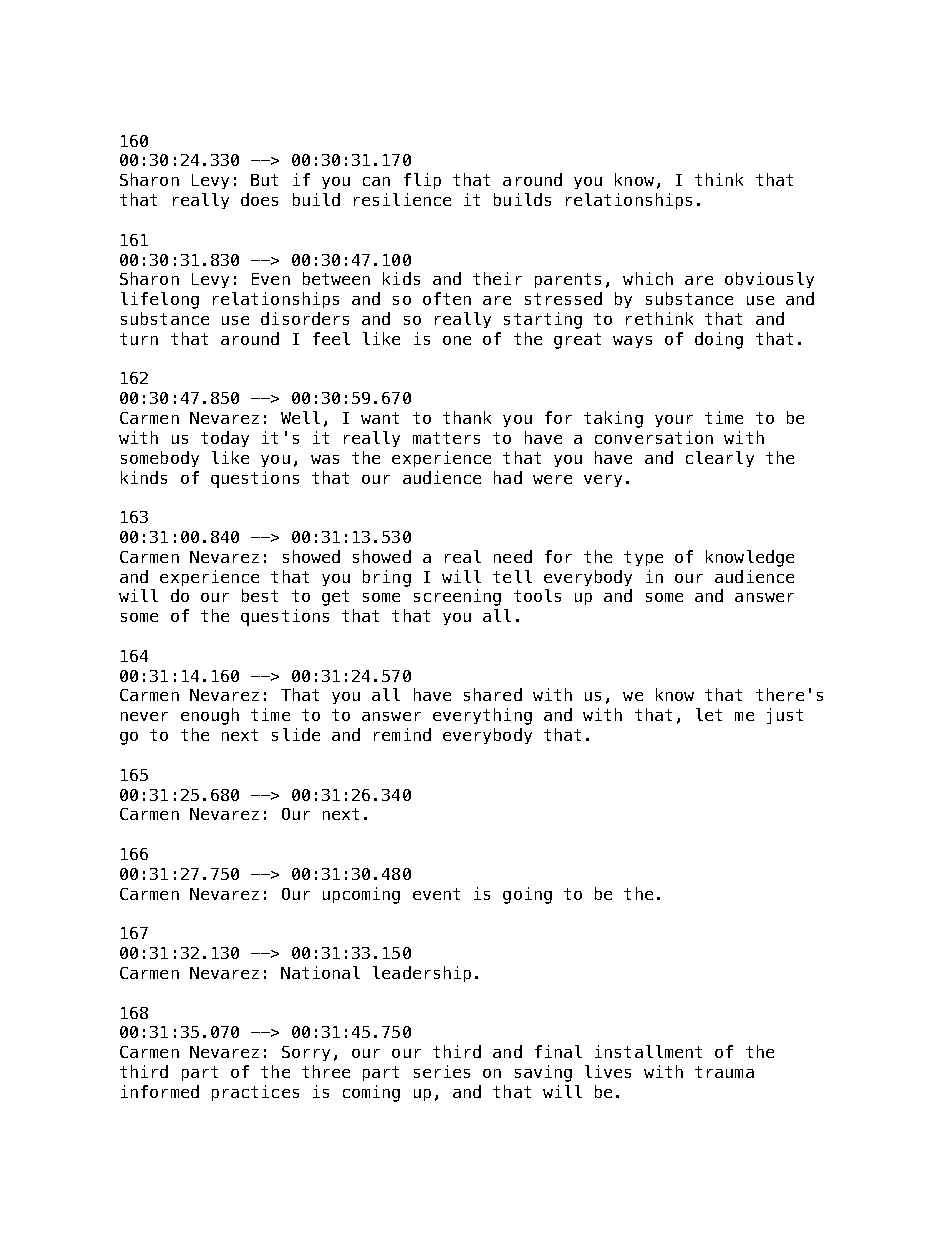 This page has height=1233, width=952. I want to click on practices, so click(255, 1093).
